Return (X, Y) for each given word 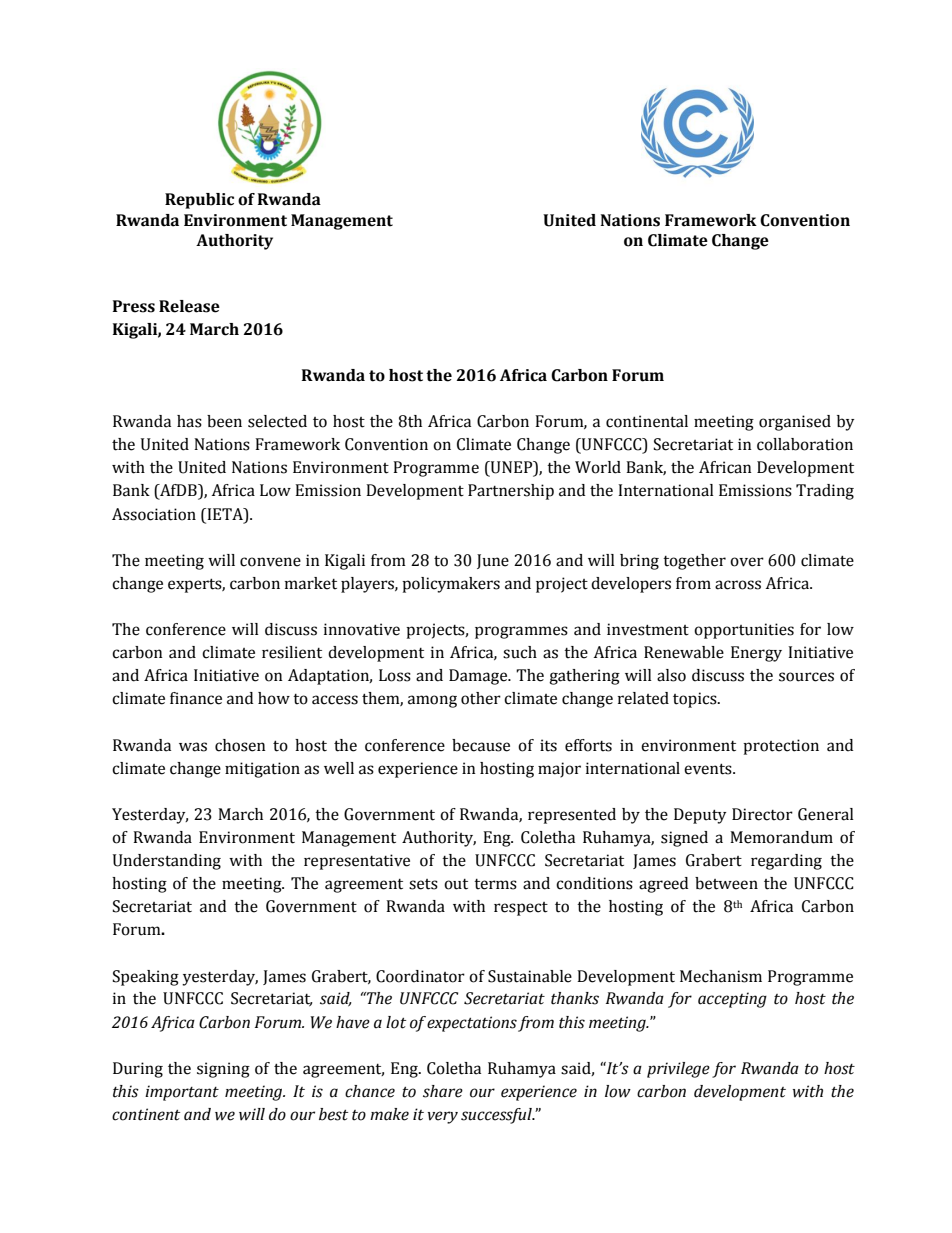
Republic (199, 201)
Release (189, 306)
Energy (756, 654)
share (443, 1091)
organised (795, 423)
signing (223, 1070)
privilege (678, 1070)
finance (196, 698)
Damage (479, 677)
